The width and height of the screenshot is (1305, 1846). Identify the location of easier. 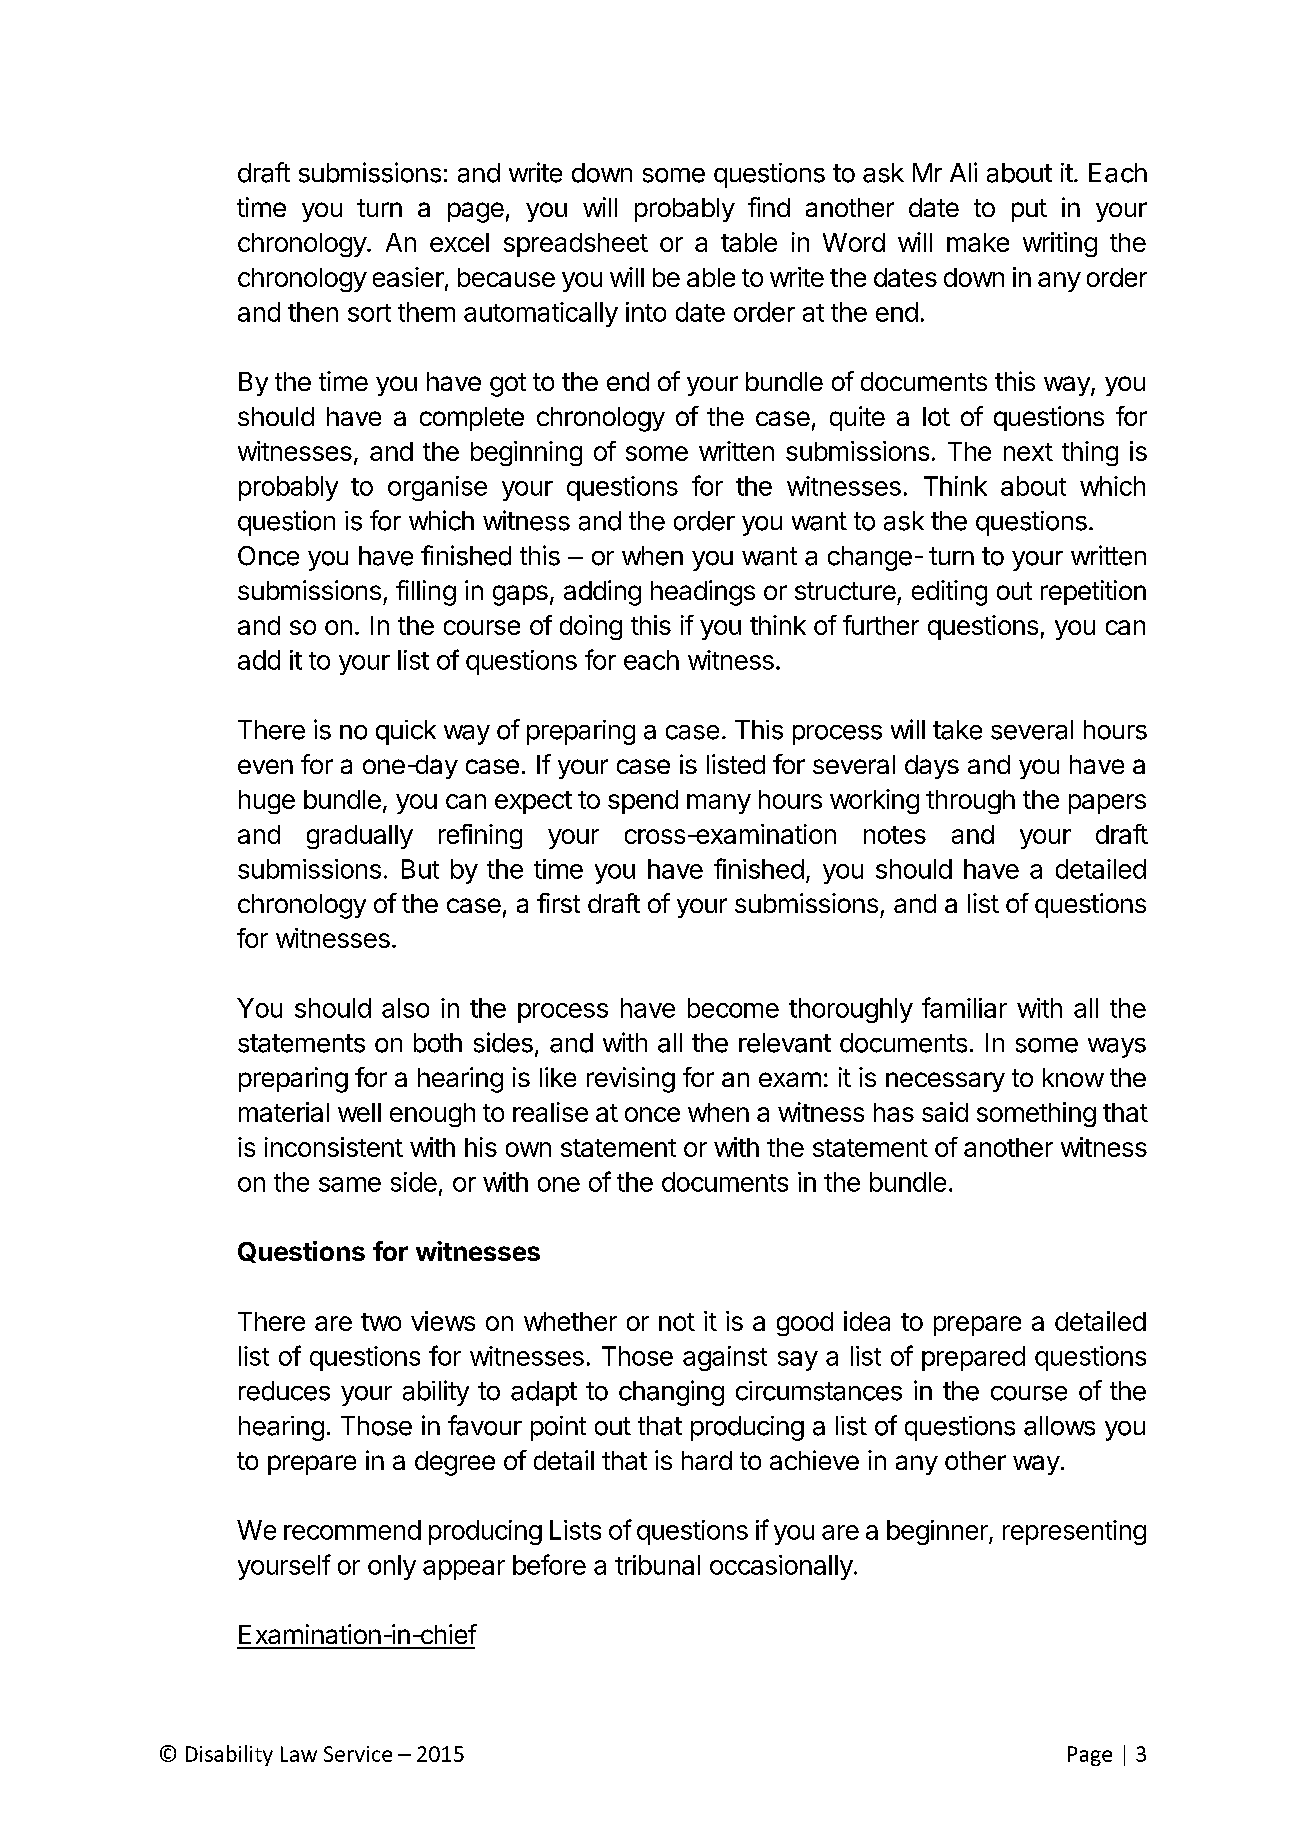
(408, 277).
